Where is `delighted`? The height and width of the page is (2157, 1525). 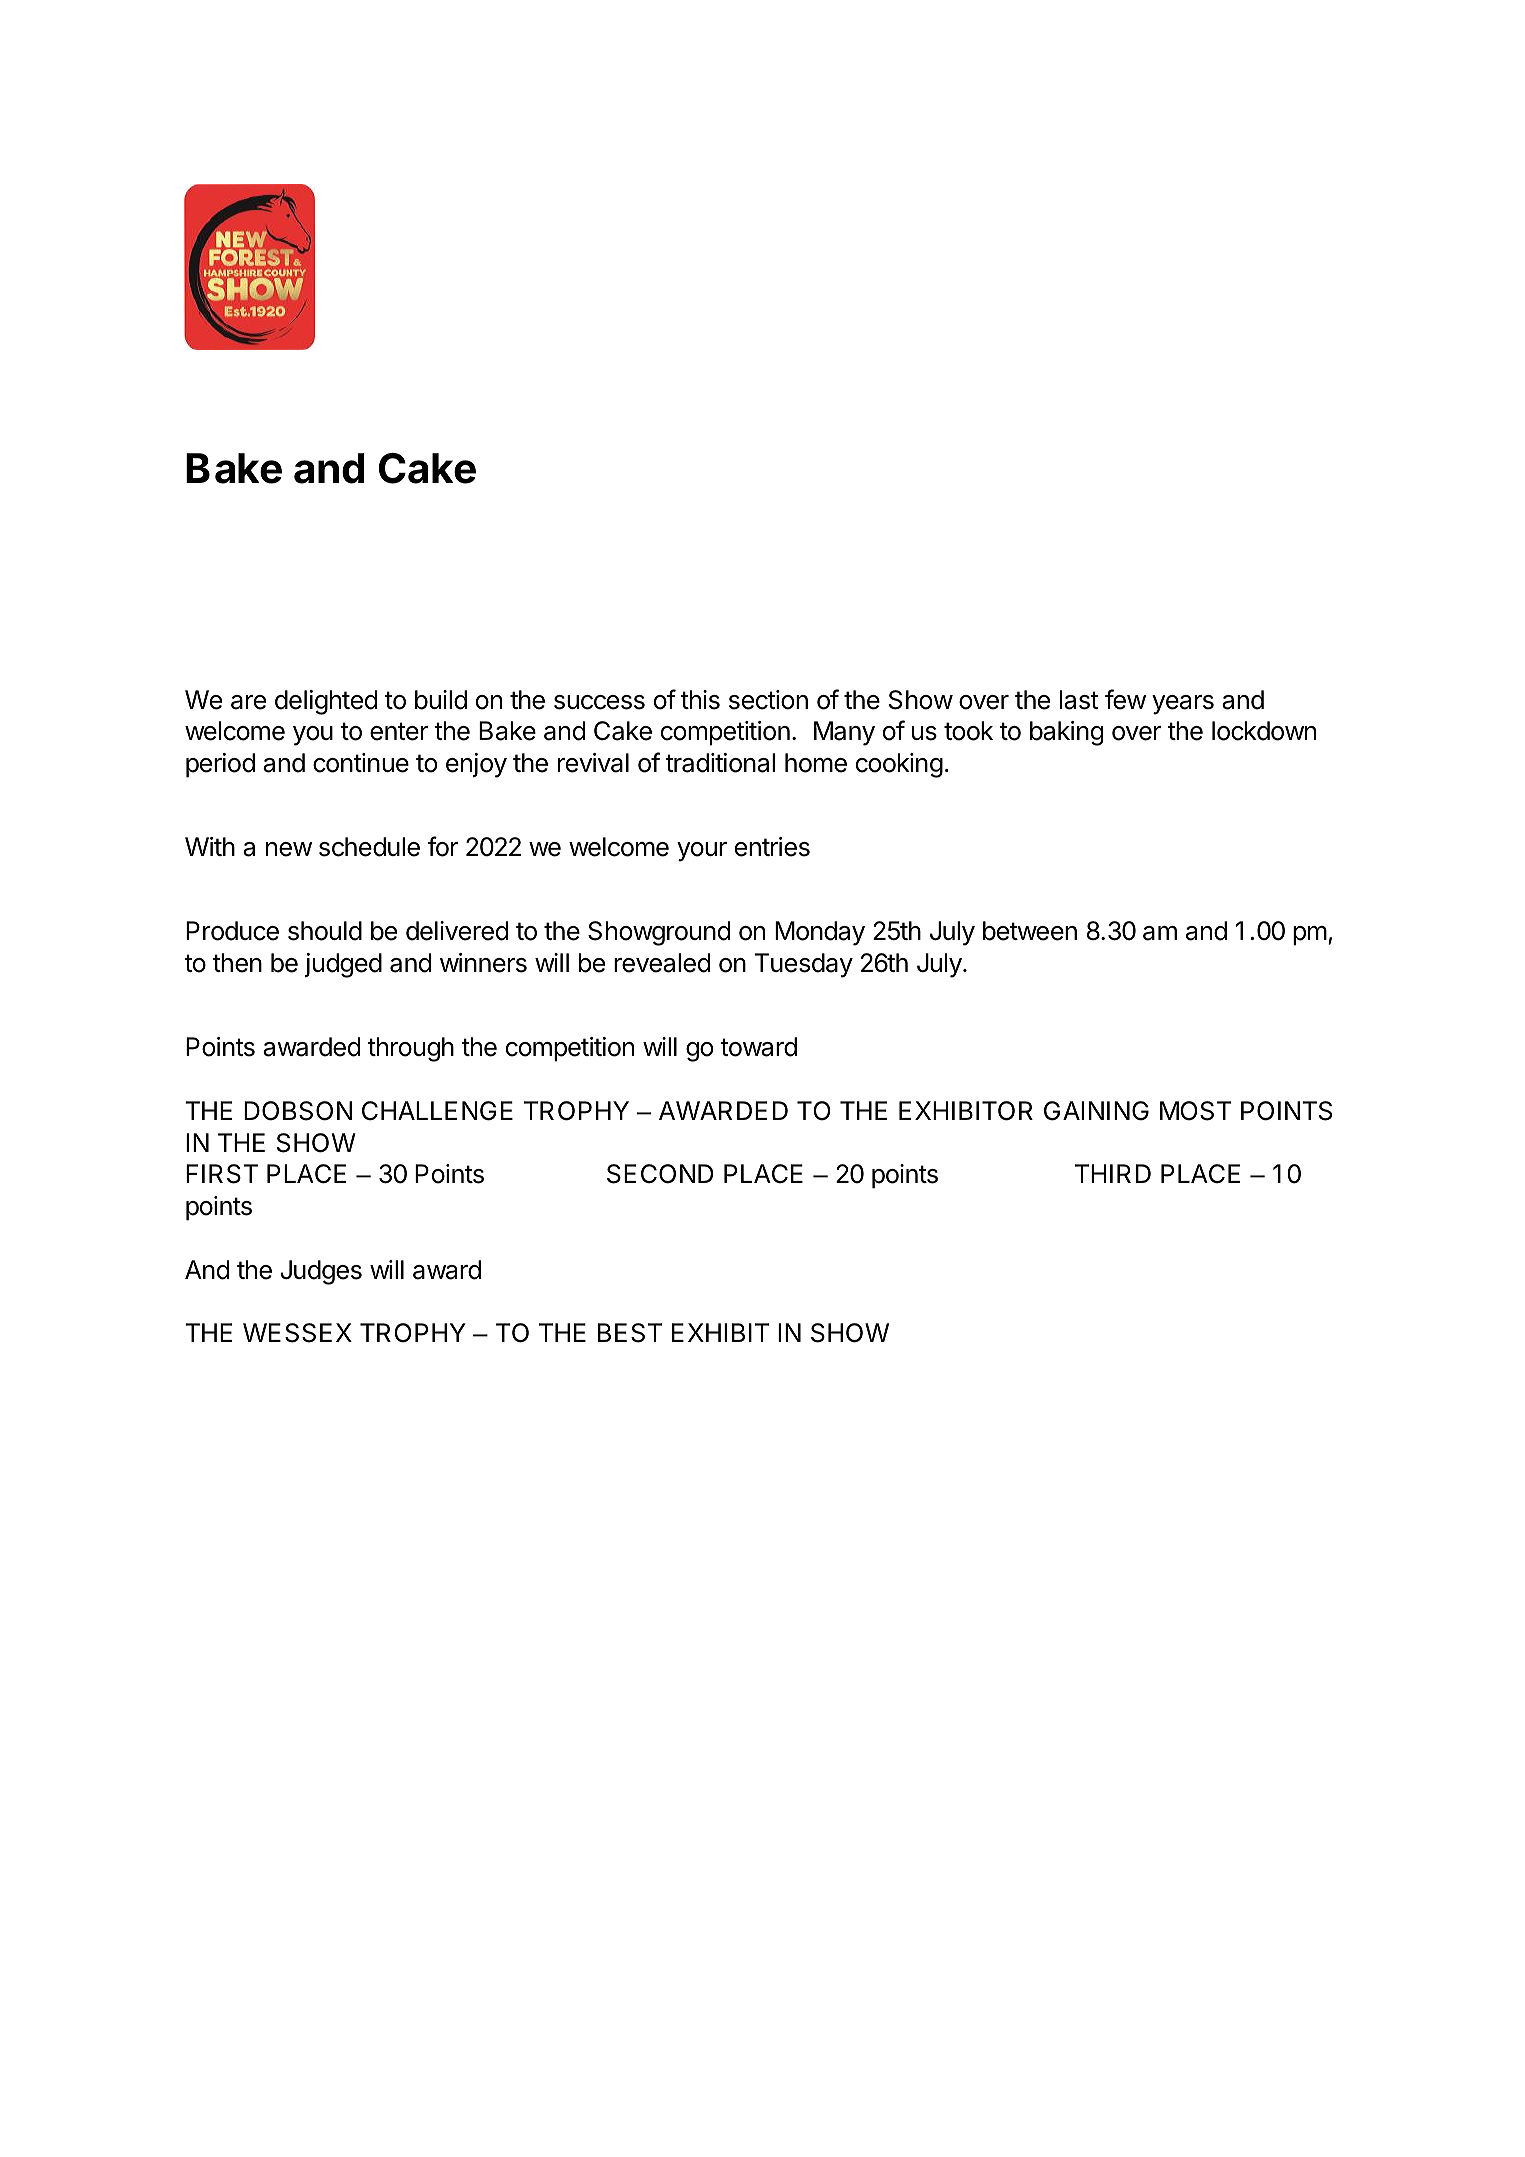
delighted is located at coordinates (326, 702).
